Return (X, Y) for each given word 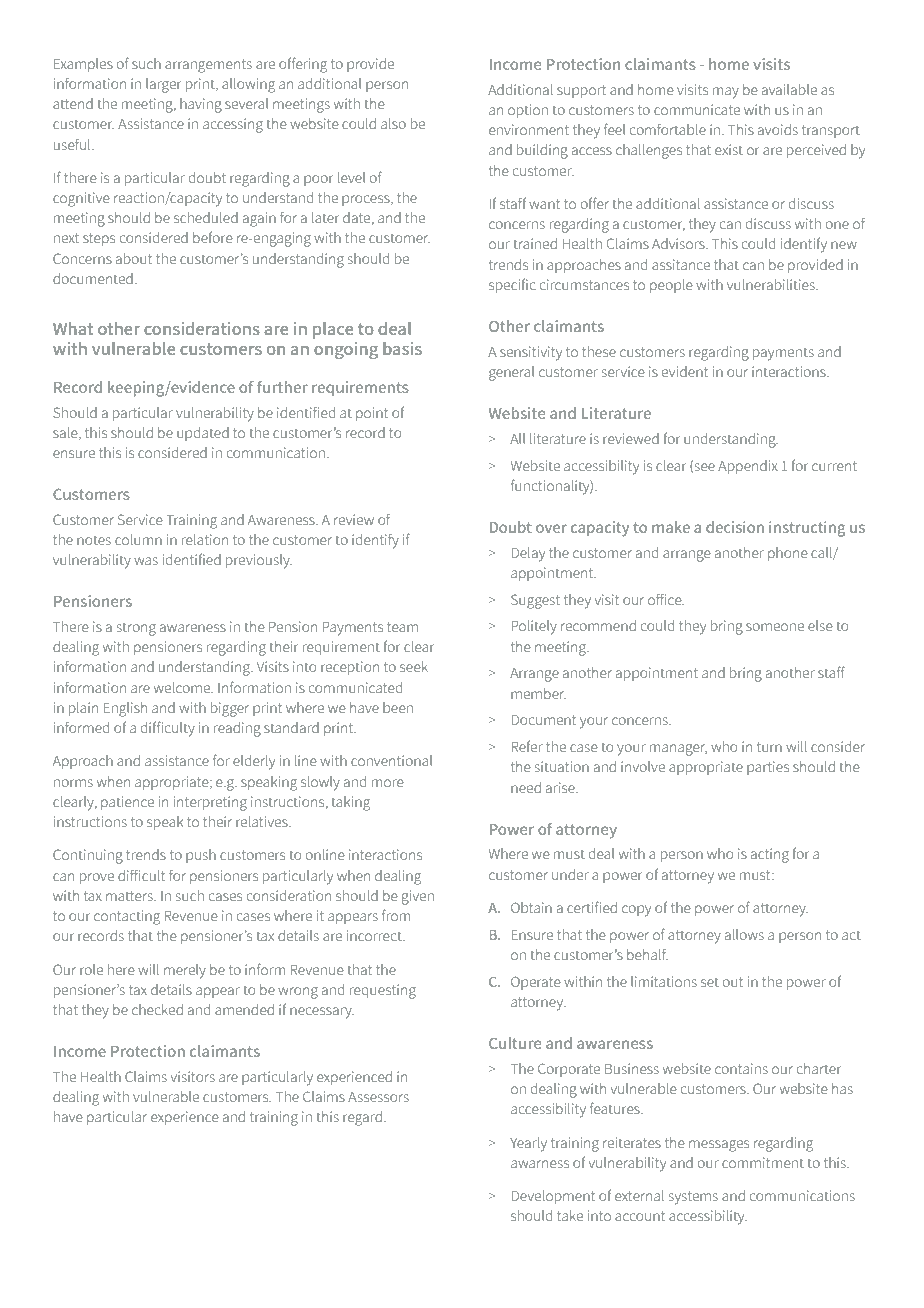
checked (157, 1009)
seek (414, 666)
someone (775, 627)
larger (163, 85)
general (511, 373)
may (726, 93)
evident (685, 371)
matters (130, 896)
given (418, 897)
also (393, 123)
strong (136, 629)
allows (744, 934)
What (73, 328)
